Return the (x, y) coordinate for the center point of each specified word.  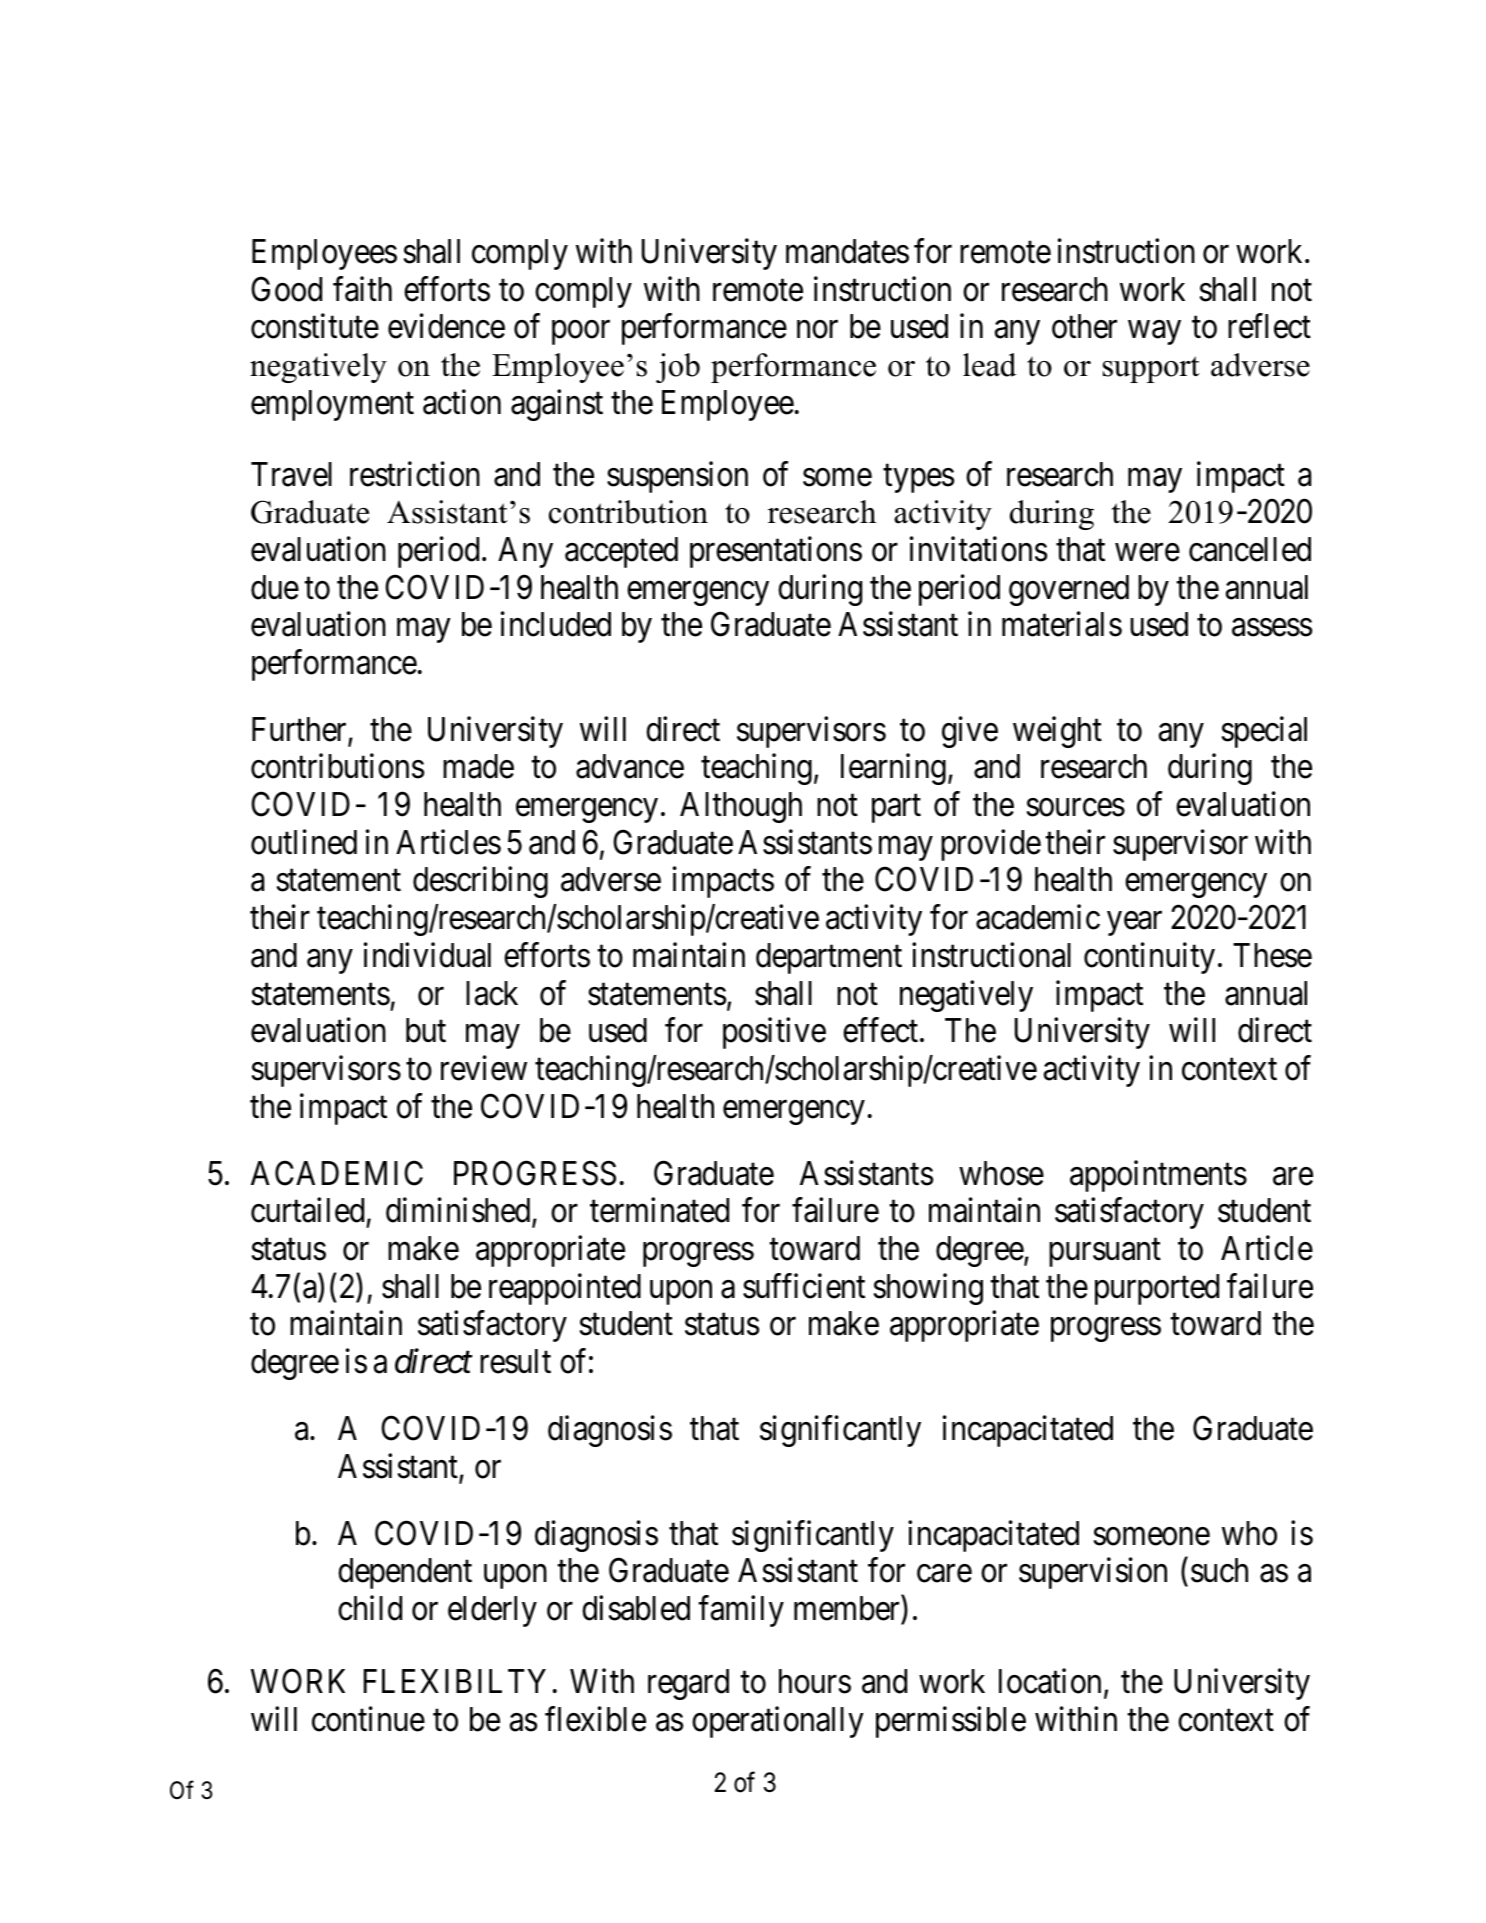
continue (368, 1719)
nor (817, 330)
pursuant (1105, 1253)
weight (1057, 732)
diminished (459, 1211)
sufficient (804, 1286)
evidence (446, 326)
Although (741, 807)
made (478, 766)
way (1154, 333)
